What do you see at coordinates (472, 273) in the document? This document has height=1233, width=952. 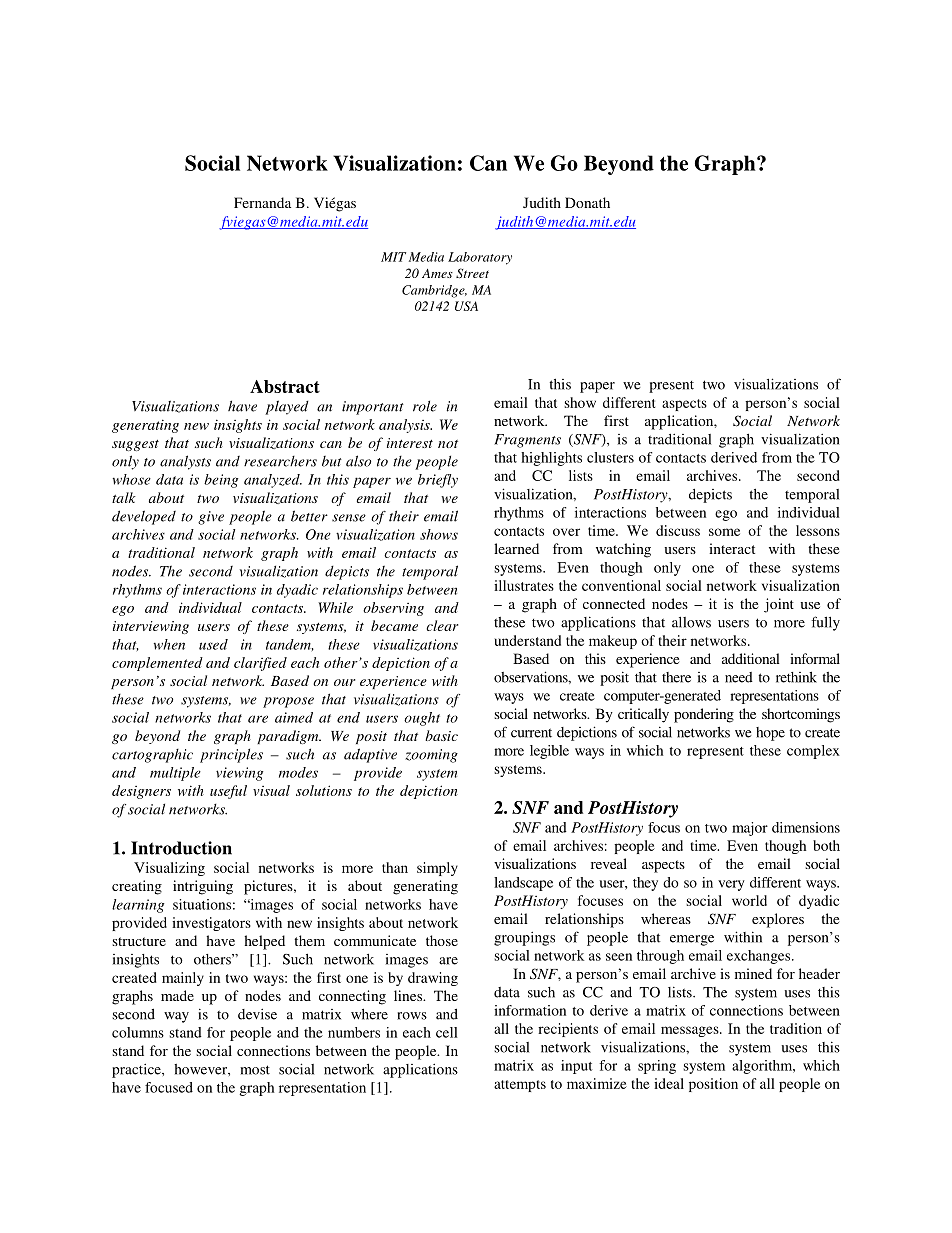 I see `Street` at bounding box center [472, 273].
